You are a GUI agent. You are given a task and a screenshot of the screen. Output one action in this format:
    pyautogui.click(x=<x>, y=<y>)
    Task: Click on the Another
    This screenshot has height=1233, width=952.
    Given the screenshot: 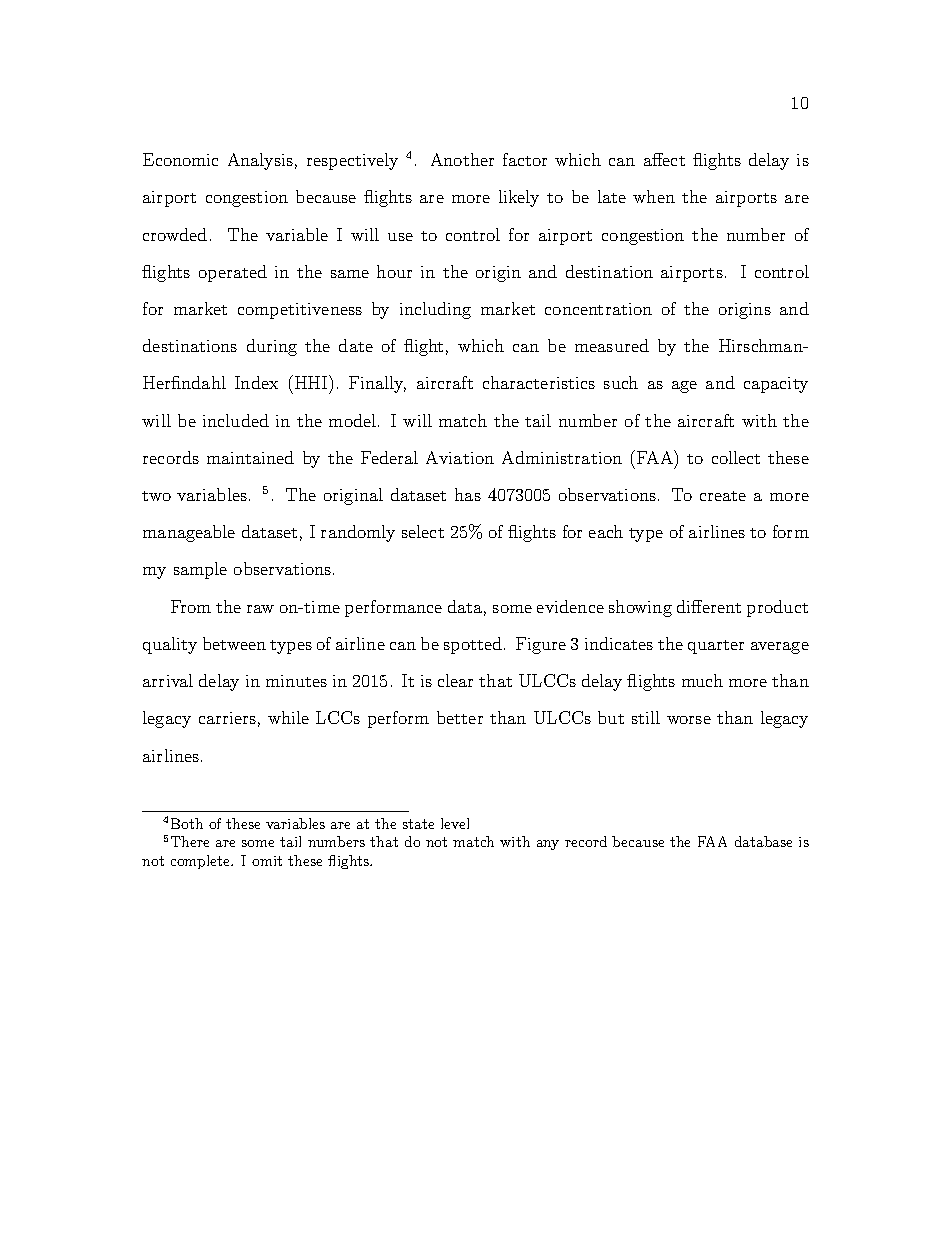 What is the action you would take?
    pyautogui.click(x=462, y=159)
